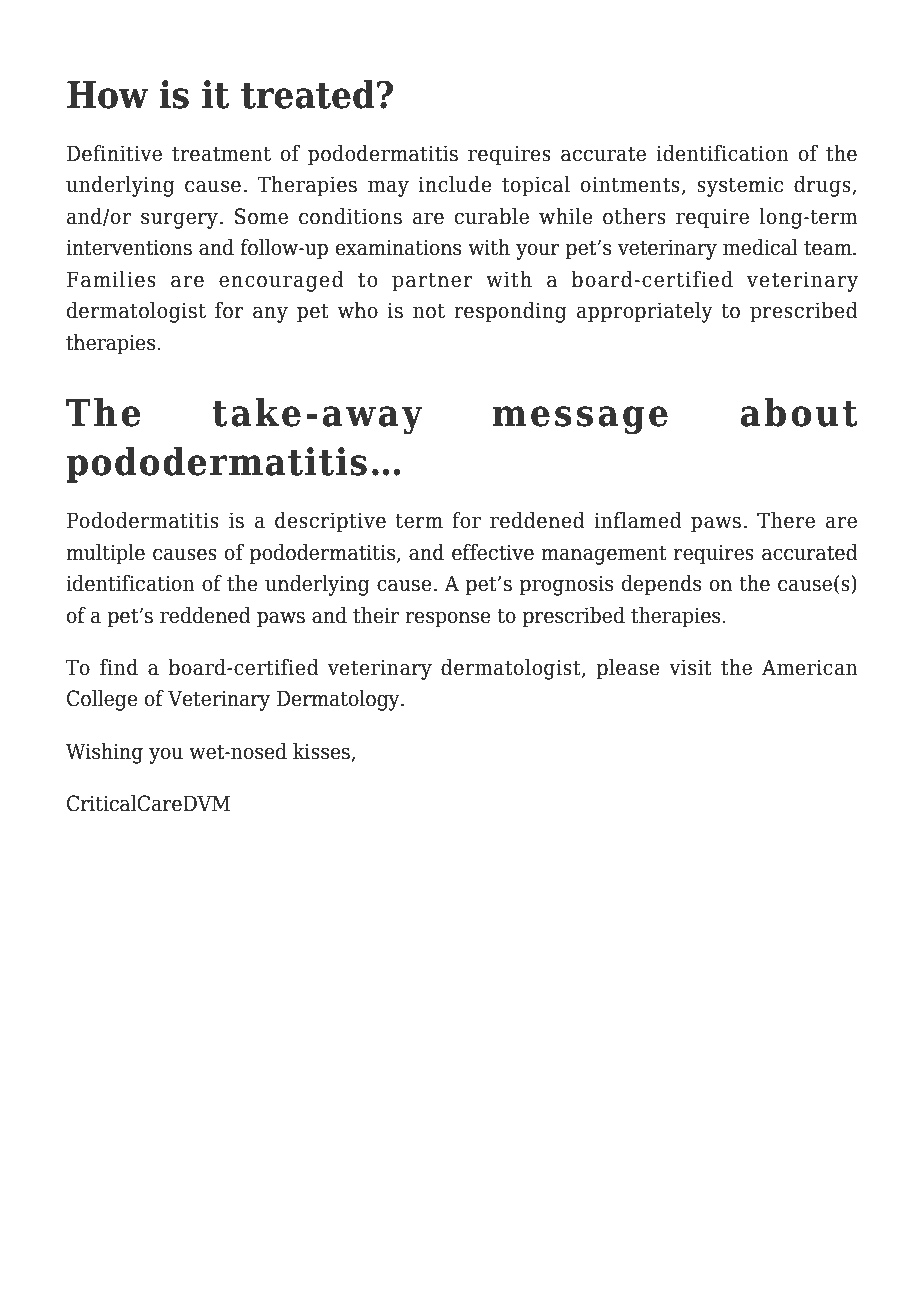  Describe the element at coordinates (645, 312) in the screenshot. I see `appropriately` at that location.
